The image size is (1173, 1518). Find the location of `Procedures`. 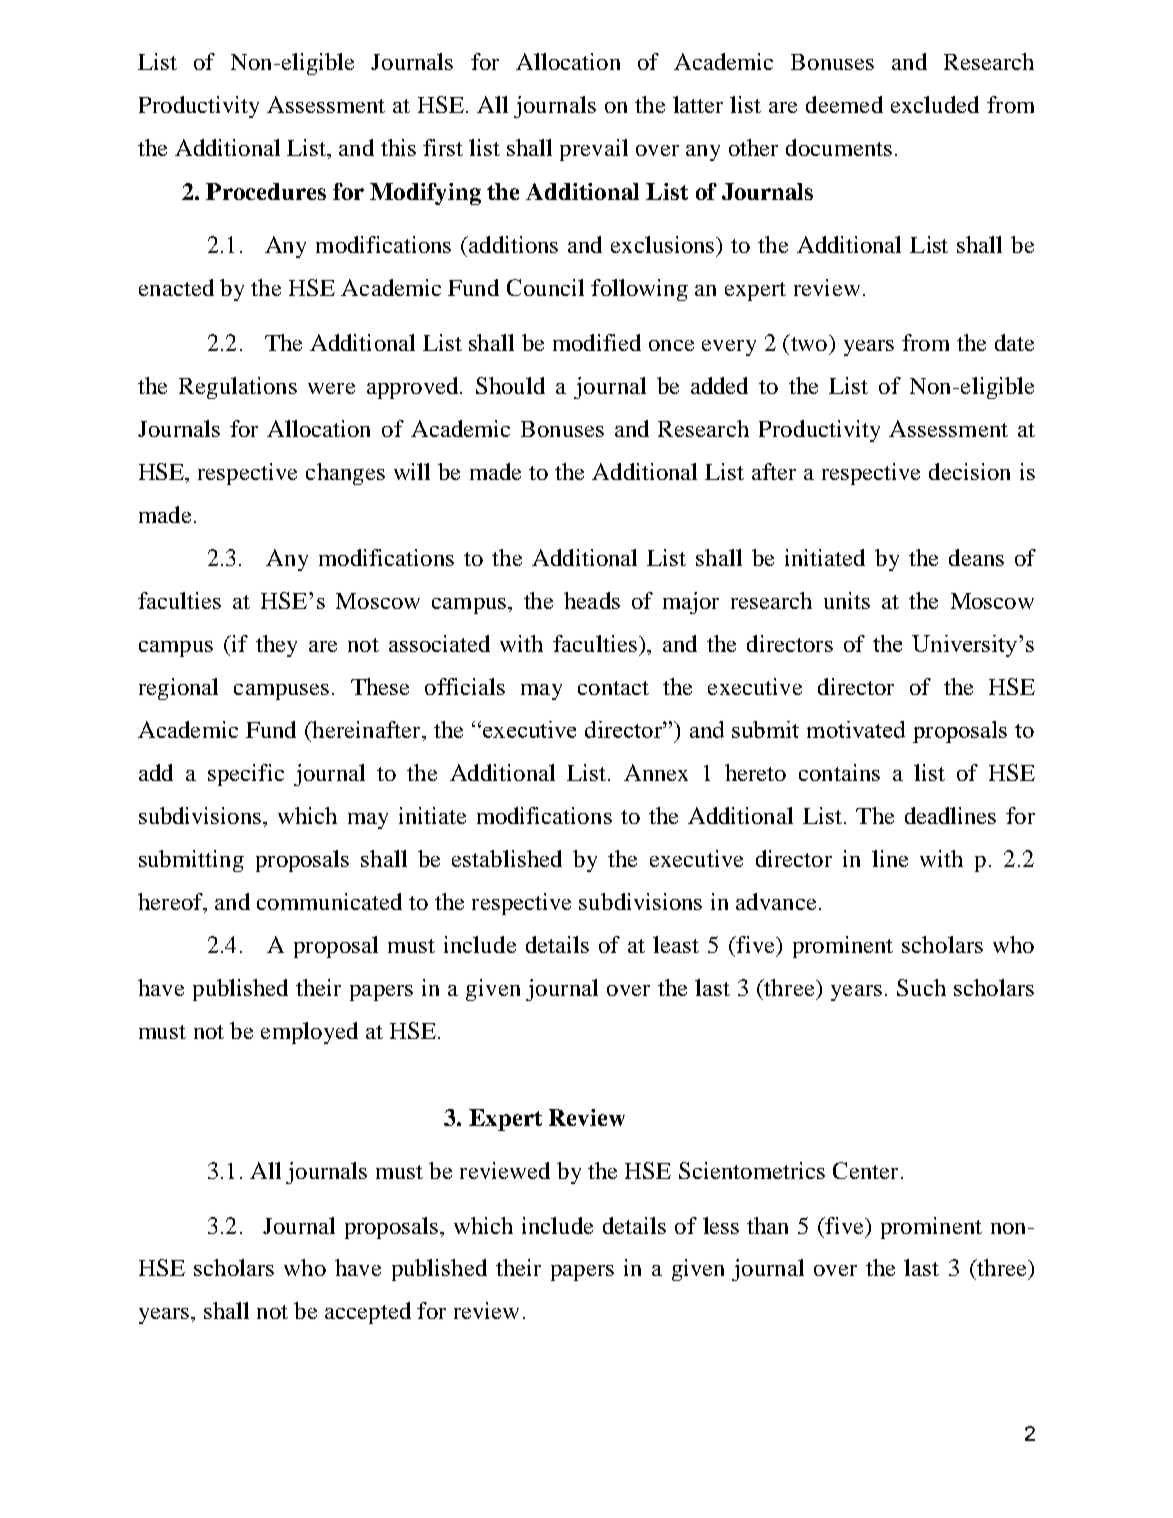

Procedures is located at coordinates (266, 191).
